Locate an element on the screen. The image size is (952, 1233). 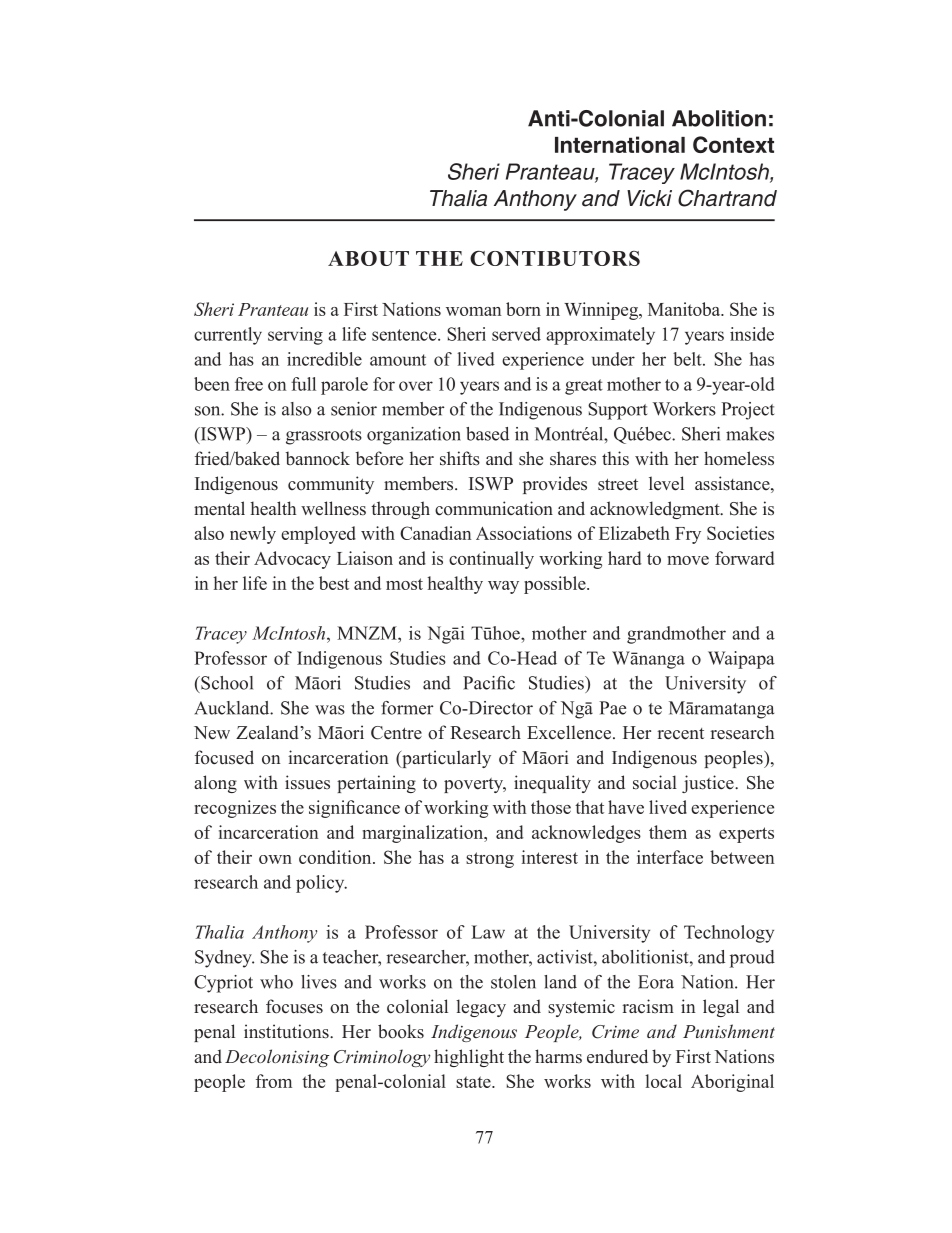
Context is located at coordinates (733, 144).
